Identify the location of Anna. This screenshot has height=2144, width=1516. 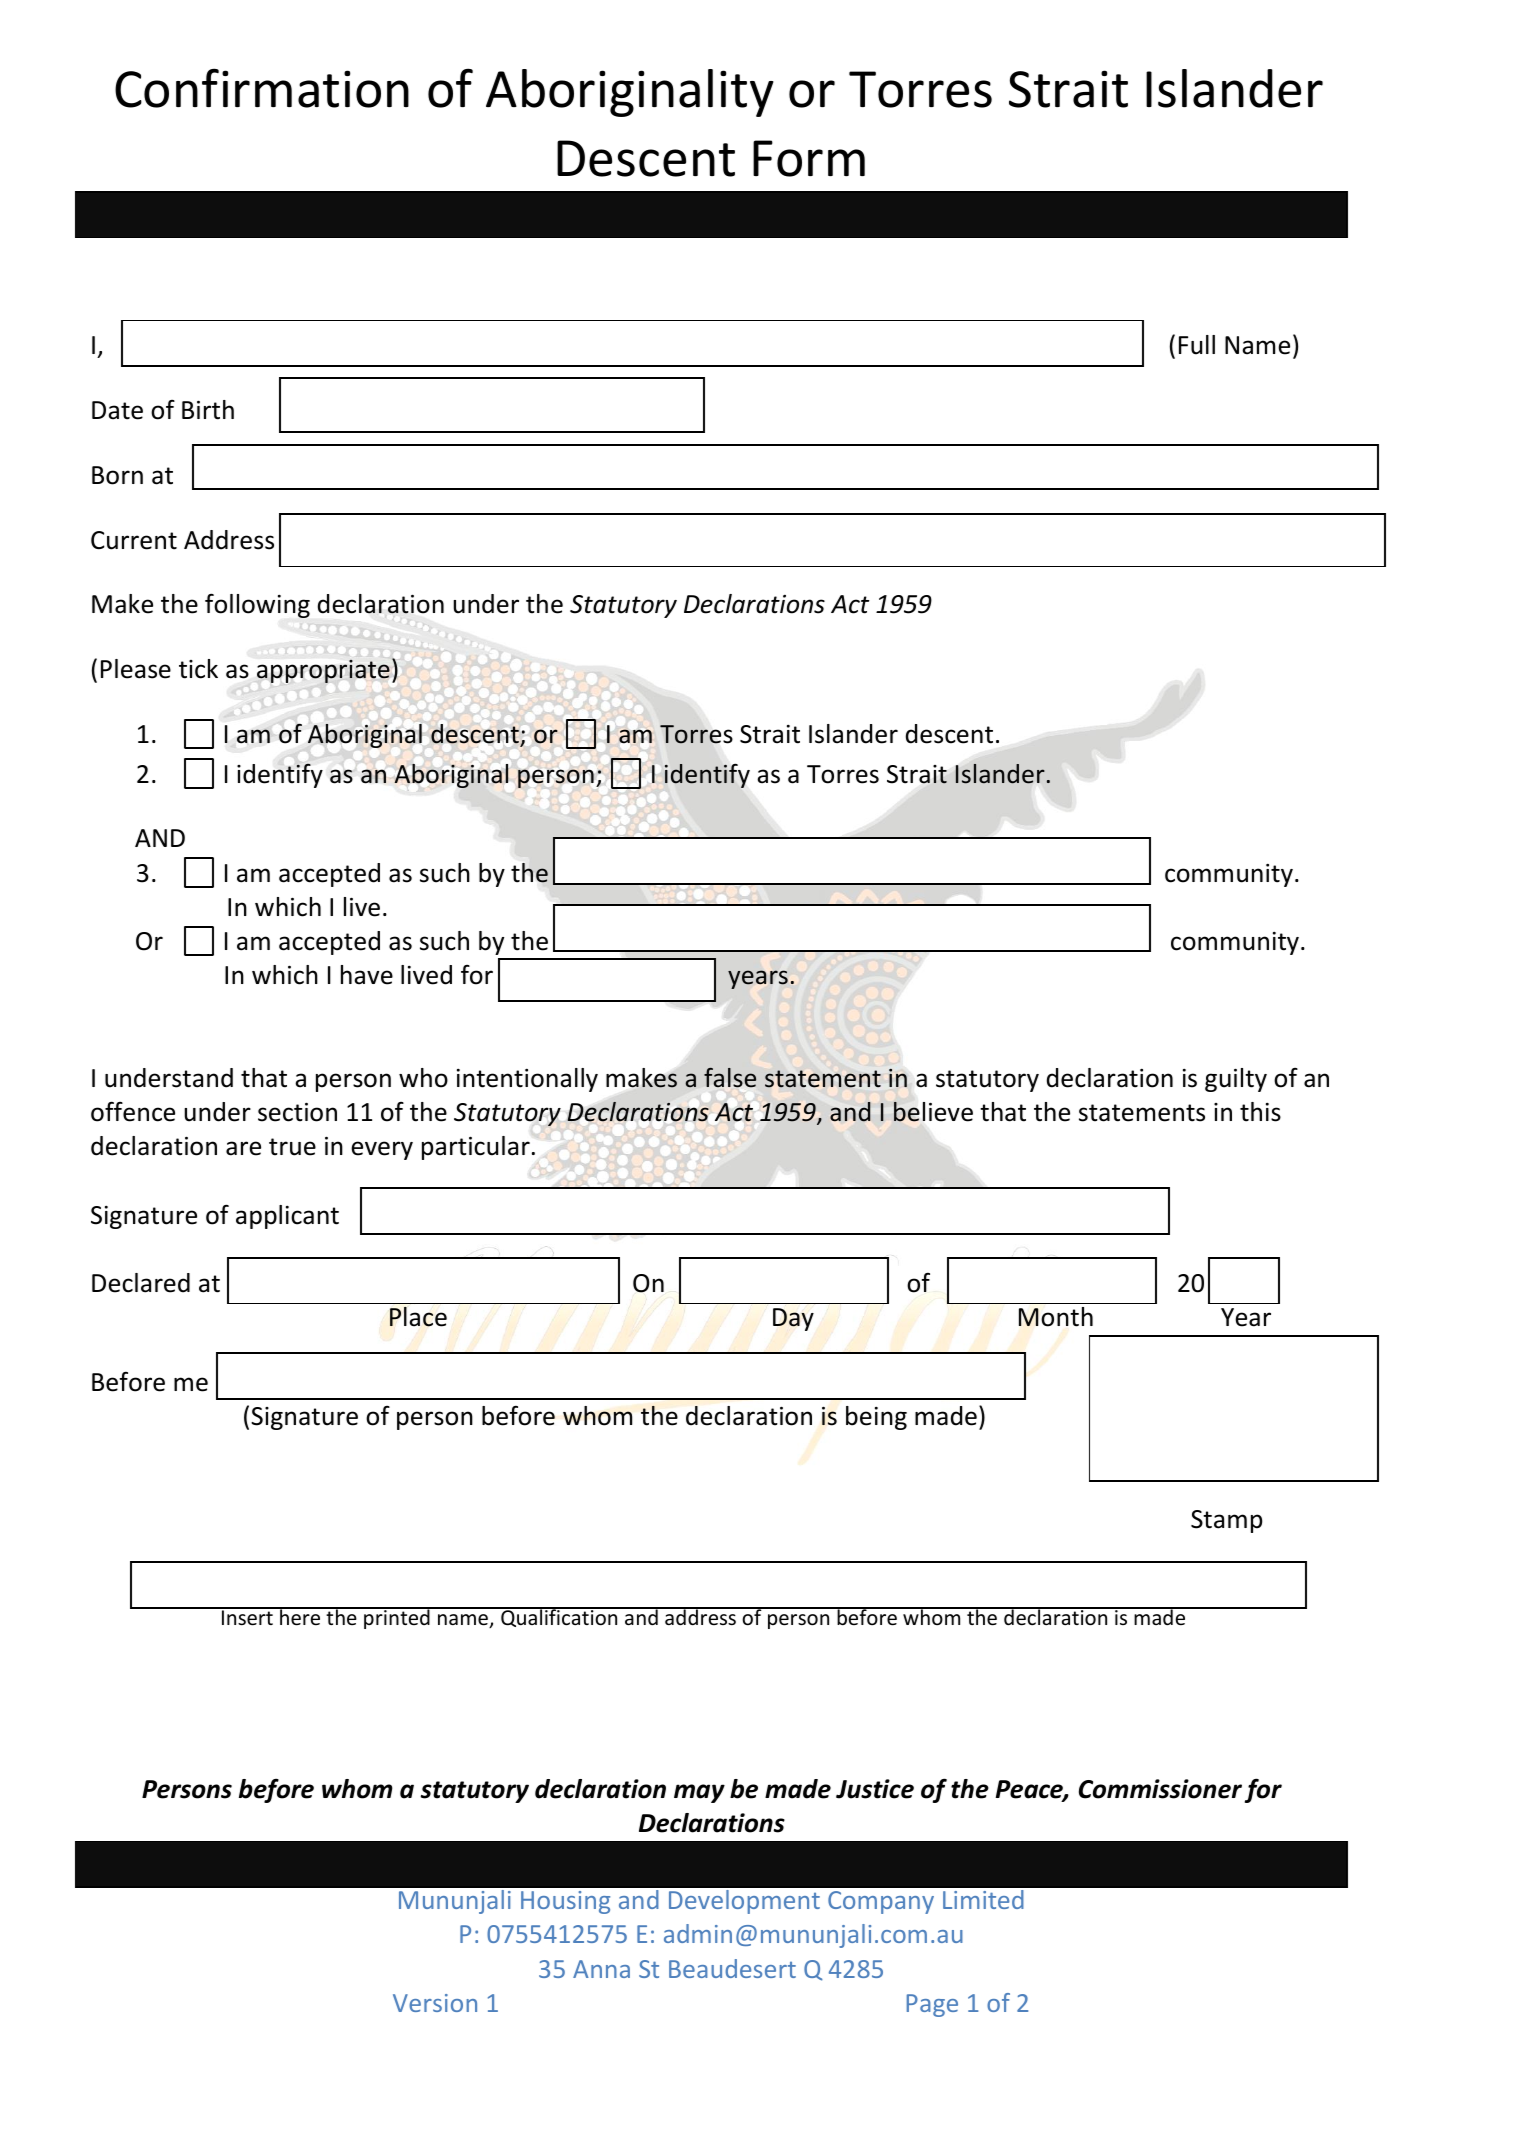
(601, 1969).
